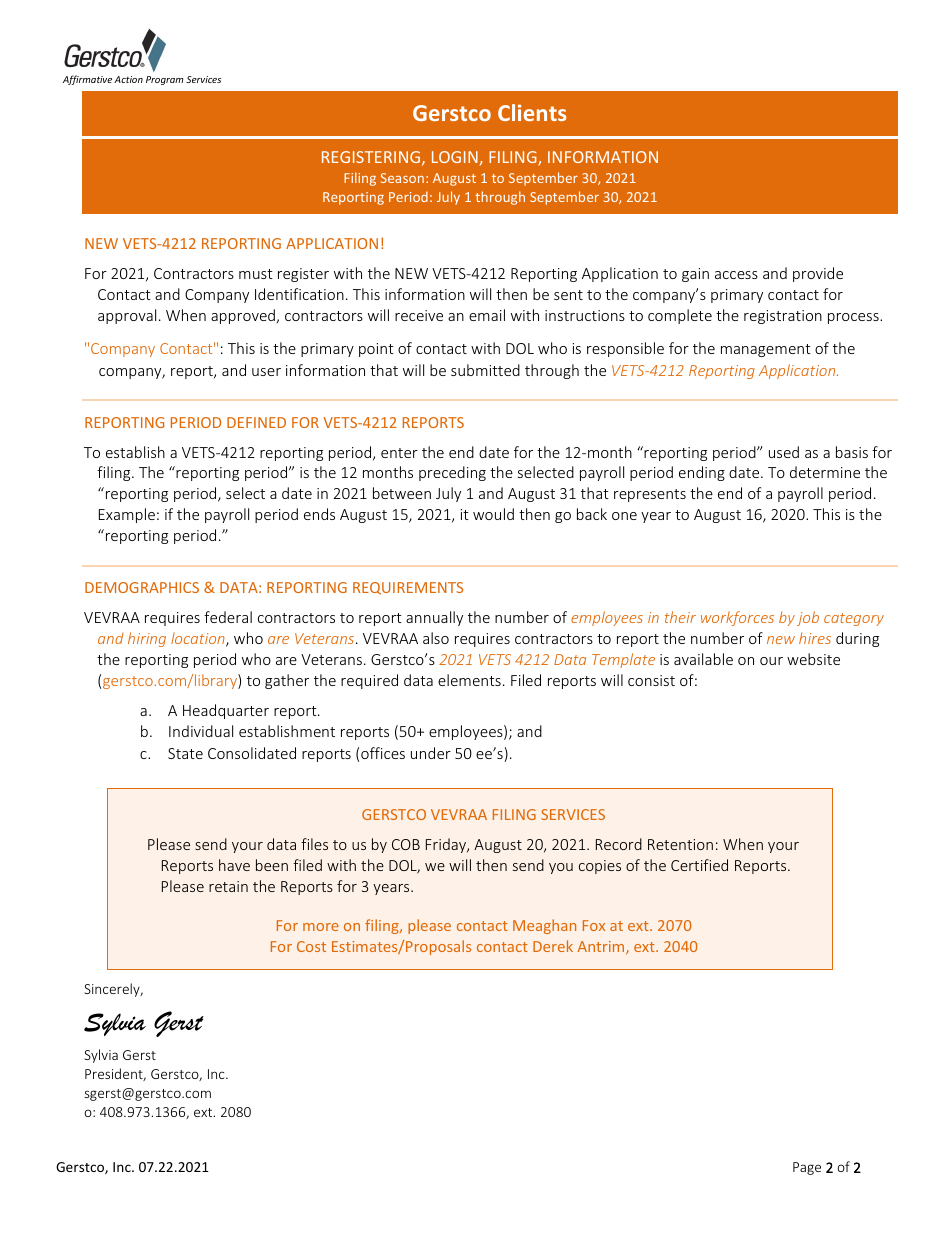 Image resolution: width=952 pixels, height=1233 pixels. What do you see at coordinates (434, 618) in the screenshot?
I see `annually` at bounding box center [434, 618].
